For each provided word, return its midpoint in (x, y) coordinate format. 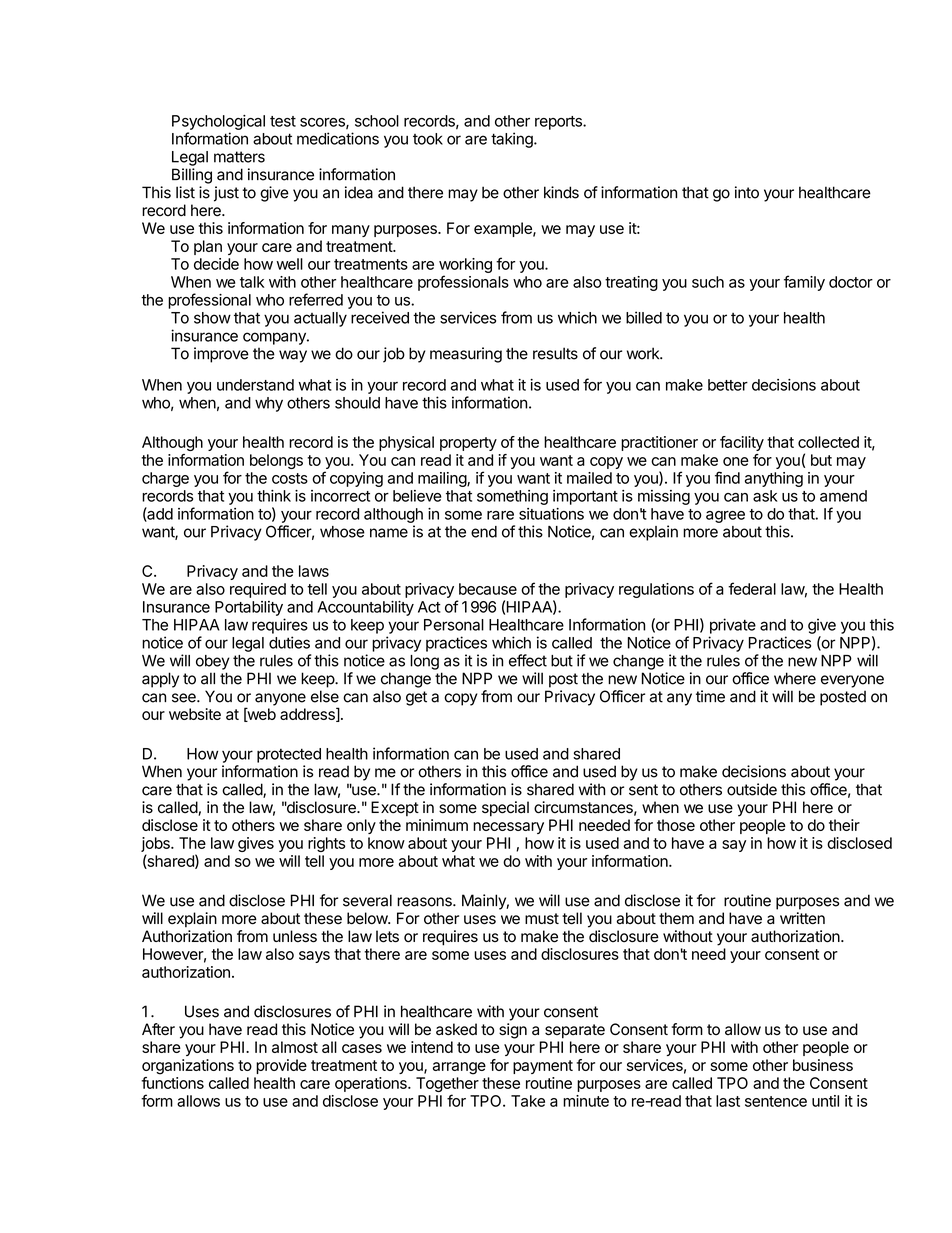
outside (752, 789)
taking (513, 140)
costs (290, 478)
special (505, 809)
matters (239, 157)
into (747, 192)
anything (774, 479)
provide (281, 1066)
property (468, 444)
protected (289, 755)
